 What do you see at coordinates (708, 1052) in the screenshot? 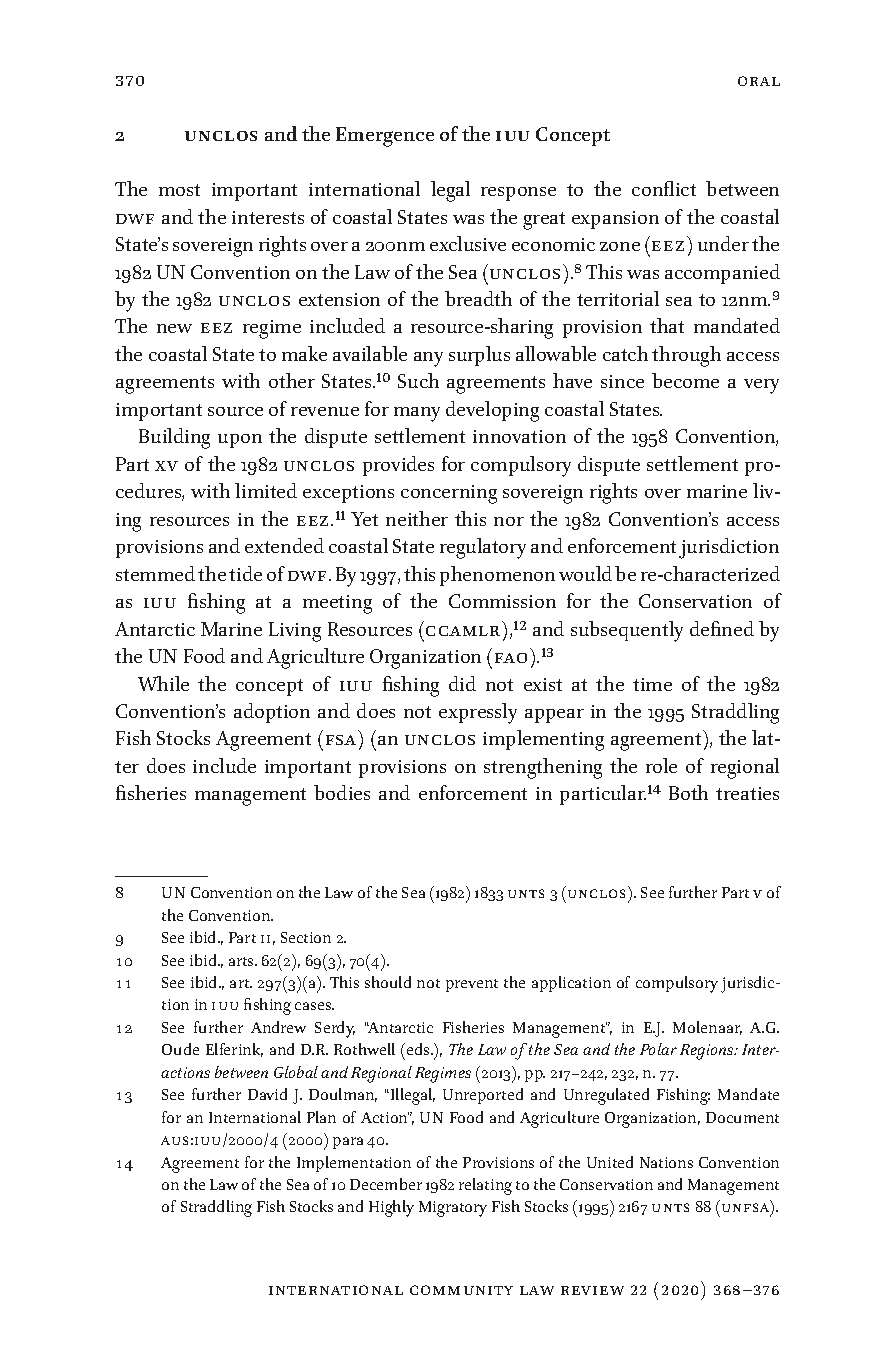
I see `Regions` at bounding box center [708, 1052].
